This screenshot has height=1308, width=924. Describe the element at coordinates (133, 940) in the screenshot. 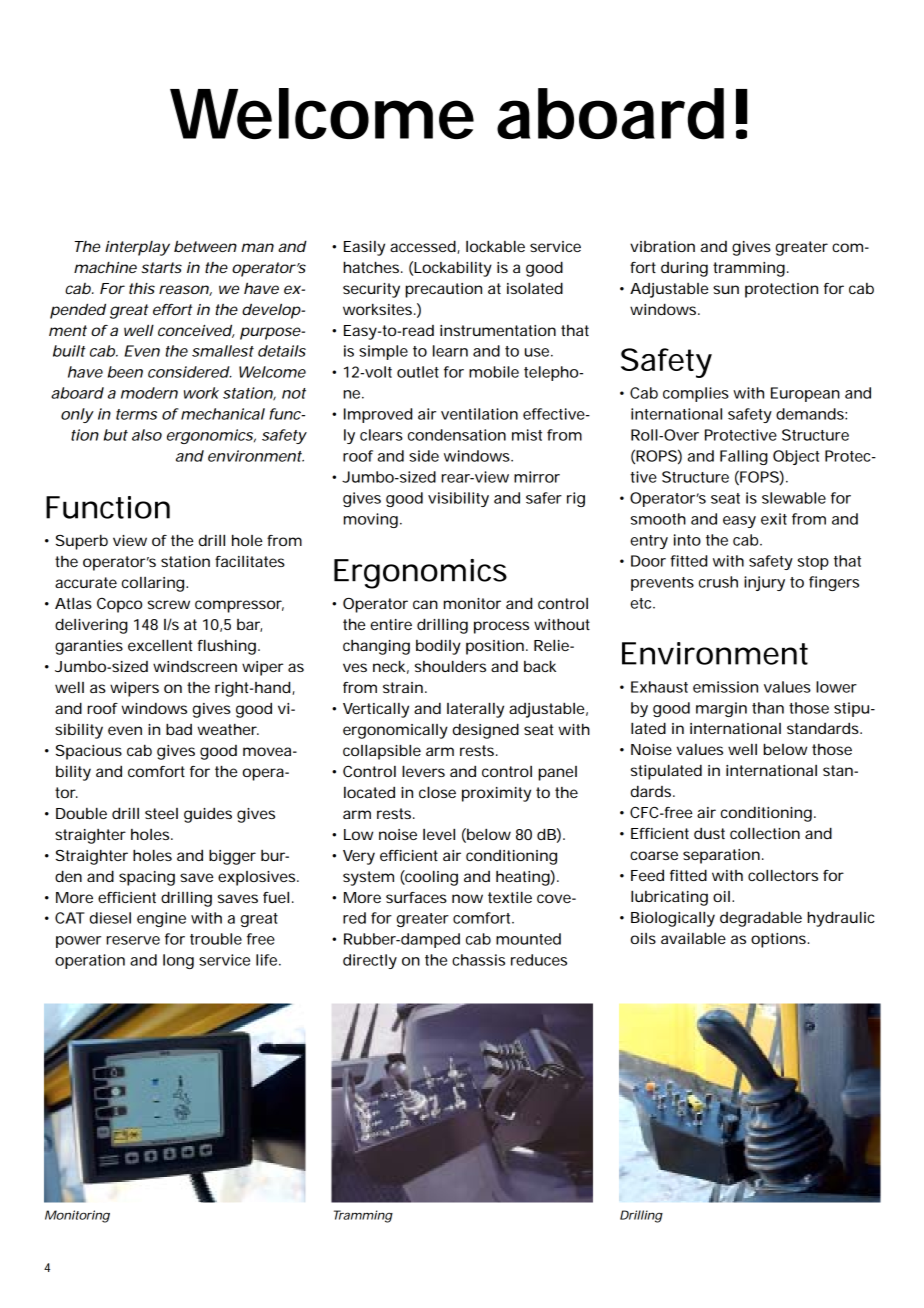

I see `reserve` at that location.
